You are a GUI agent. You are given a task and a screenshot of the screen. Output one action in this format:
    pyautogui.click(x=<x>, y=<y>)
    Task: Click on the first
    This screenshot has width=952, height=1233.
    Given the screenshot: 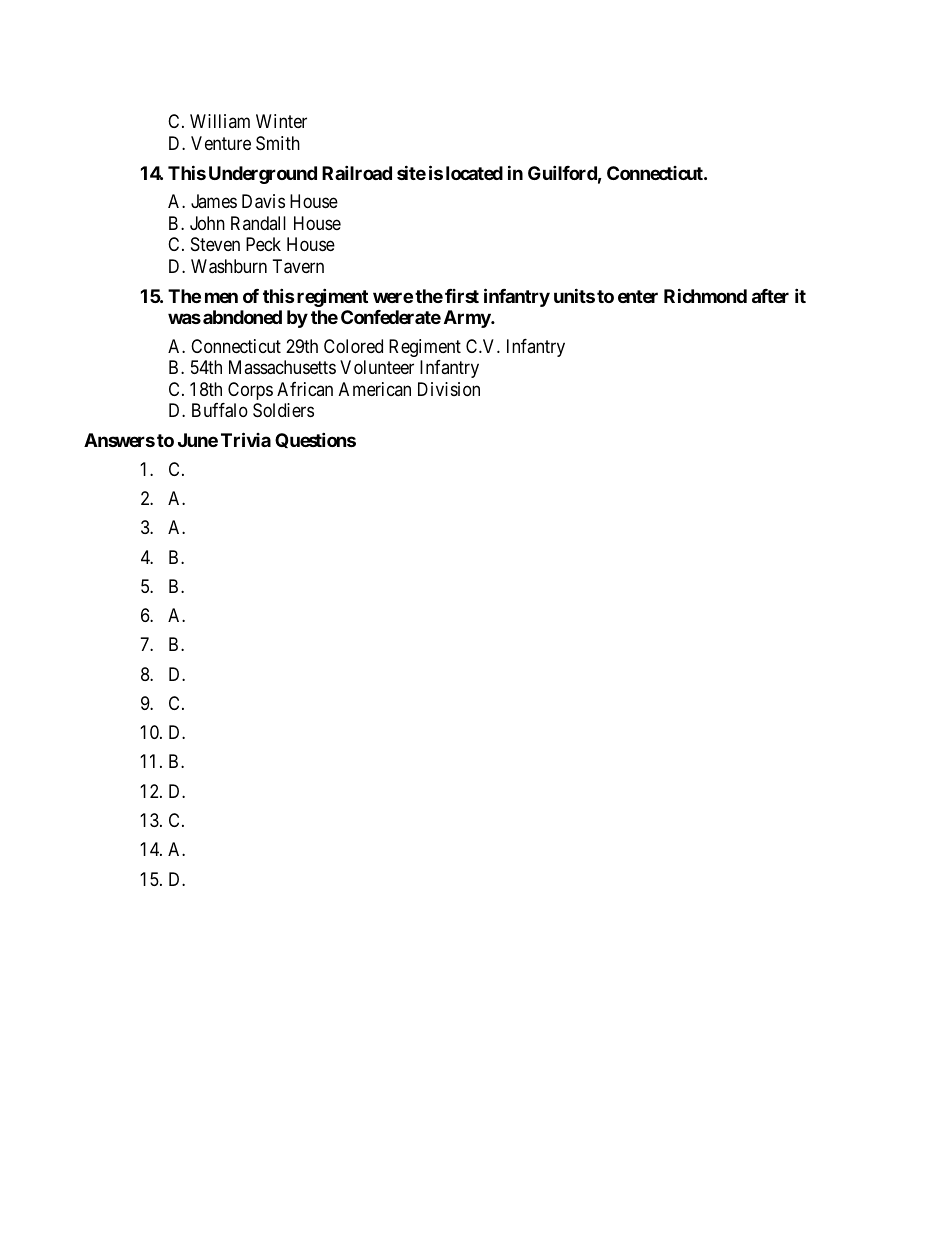 What is the action you would take?
    pyautogui.click(x=462, y=296)
